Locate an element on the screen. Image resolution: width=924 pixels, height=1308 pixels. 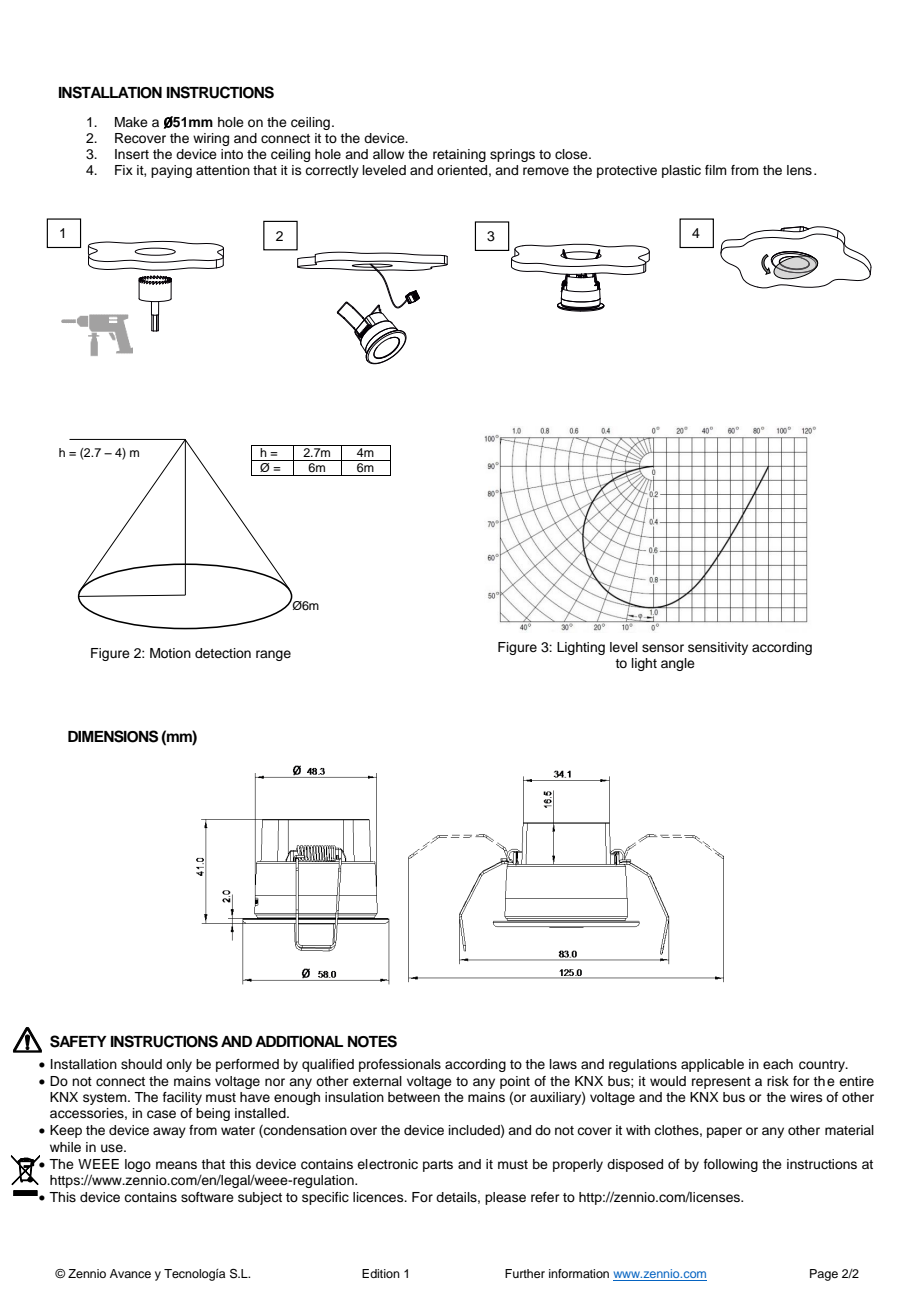
NOTES is located at coordinates (372, 1041).
